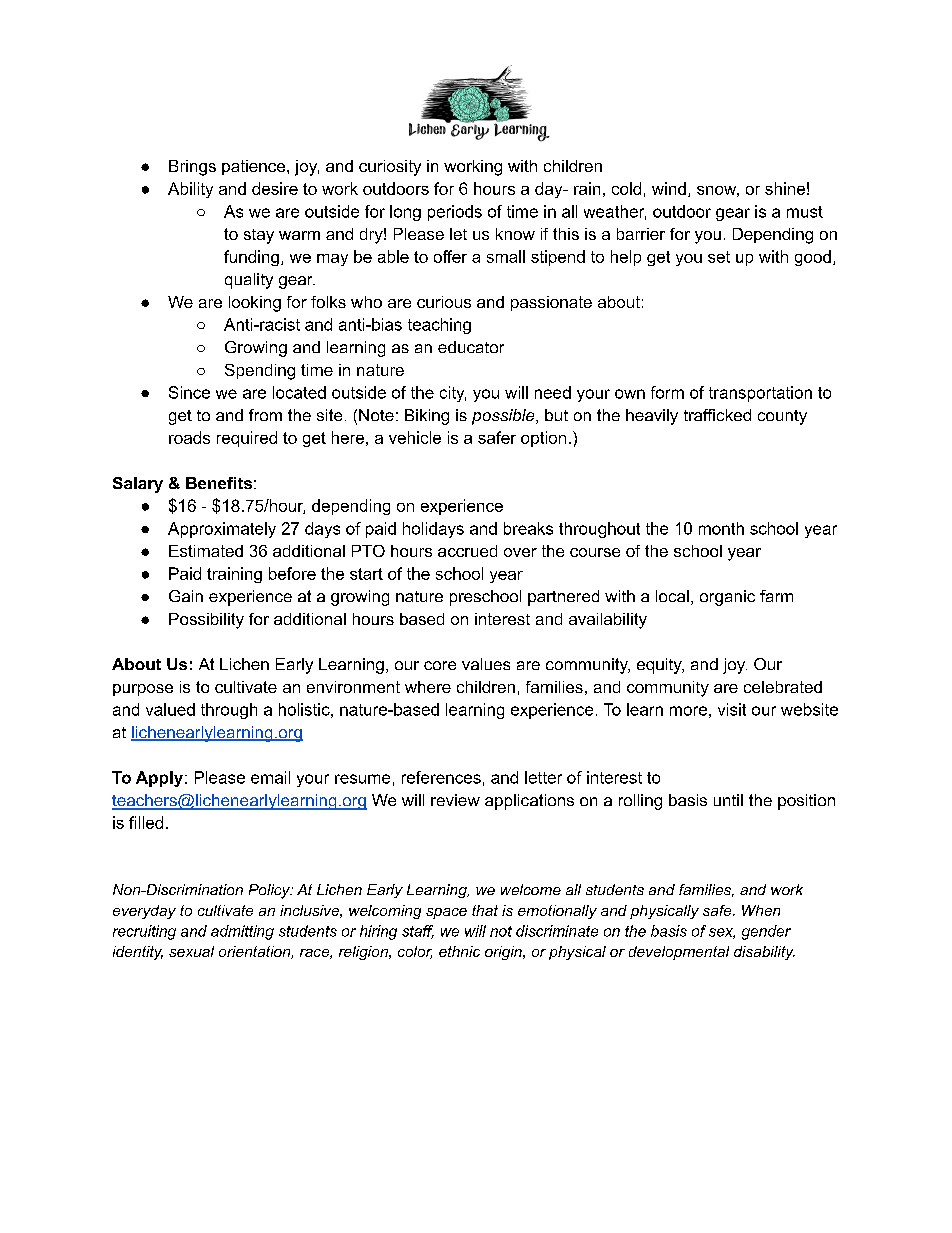  What do you see at coordinates (486, 664) in the image?
I see `values` at bounding box center [486, 664].
